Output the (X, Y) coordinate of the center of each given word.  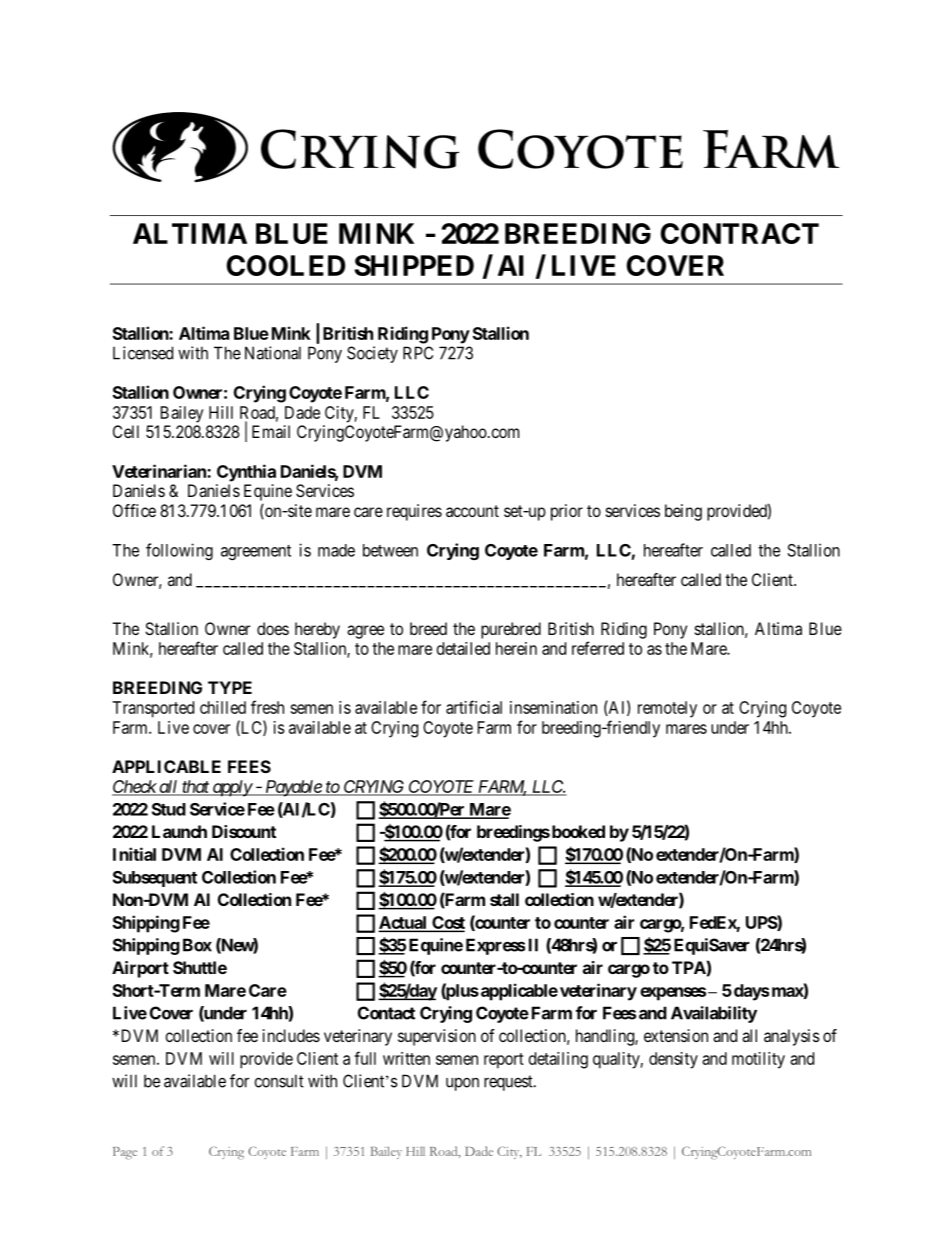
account (472, 511)
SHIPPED (414, 265)
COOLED (285, 265)
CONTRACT (739, 233)
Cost (447, 924)
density (673, 1060)
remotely (667, 709)
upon (462, 1084)
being (683, 512)
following (179, 551)
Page (125, 1153)
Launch (179, 831)
